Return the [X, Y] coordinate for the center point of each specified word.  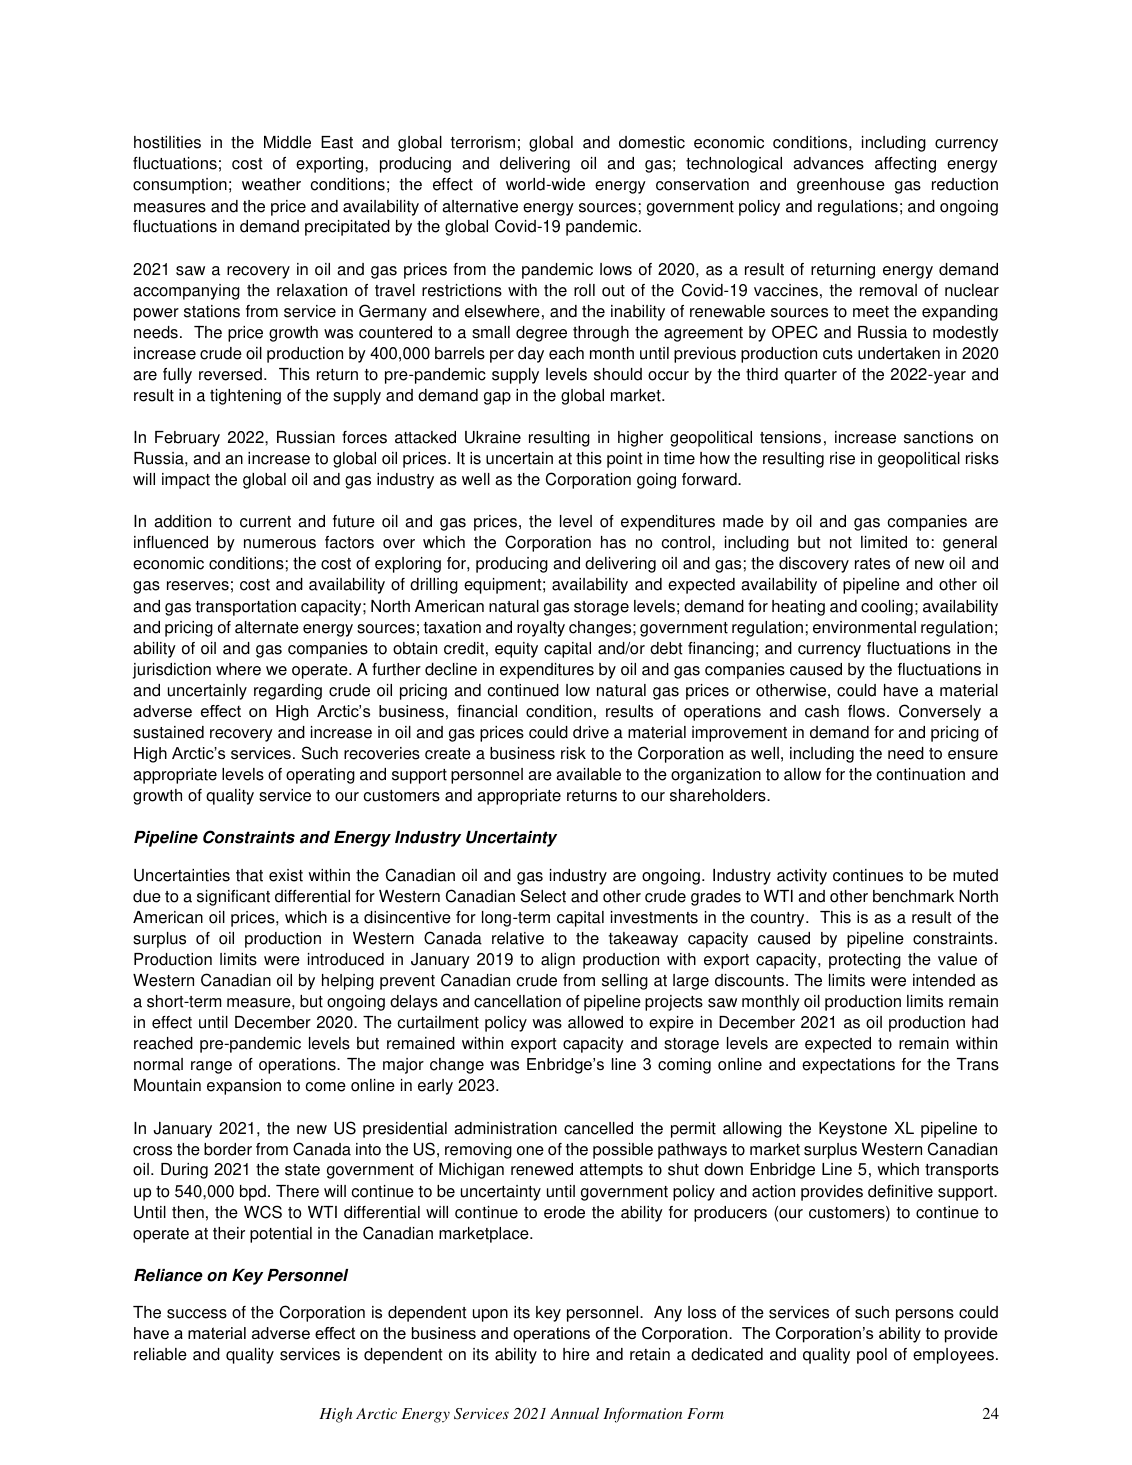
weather [271, 184]
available [588, 774]
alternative [480, 206]
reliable [160, 1354]
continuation [921, 774]
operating [320, 776]
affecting [905, 165]
